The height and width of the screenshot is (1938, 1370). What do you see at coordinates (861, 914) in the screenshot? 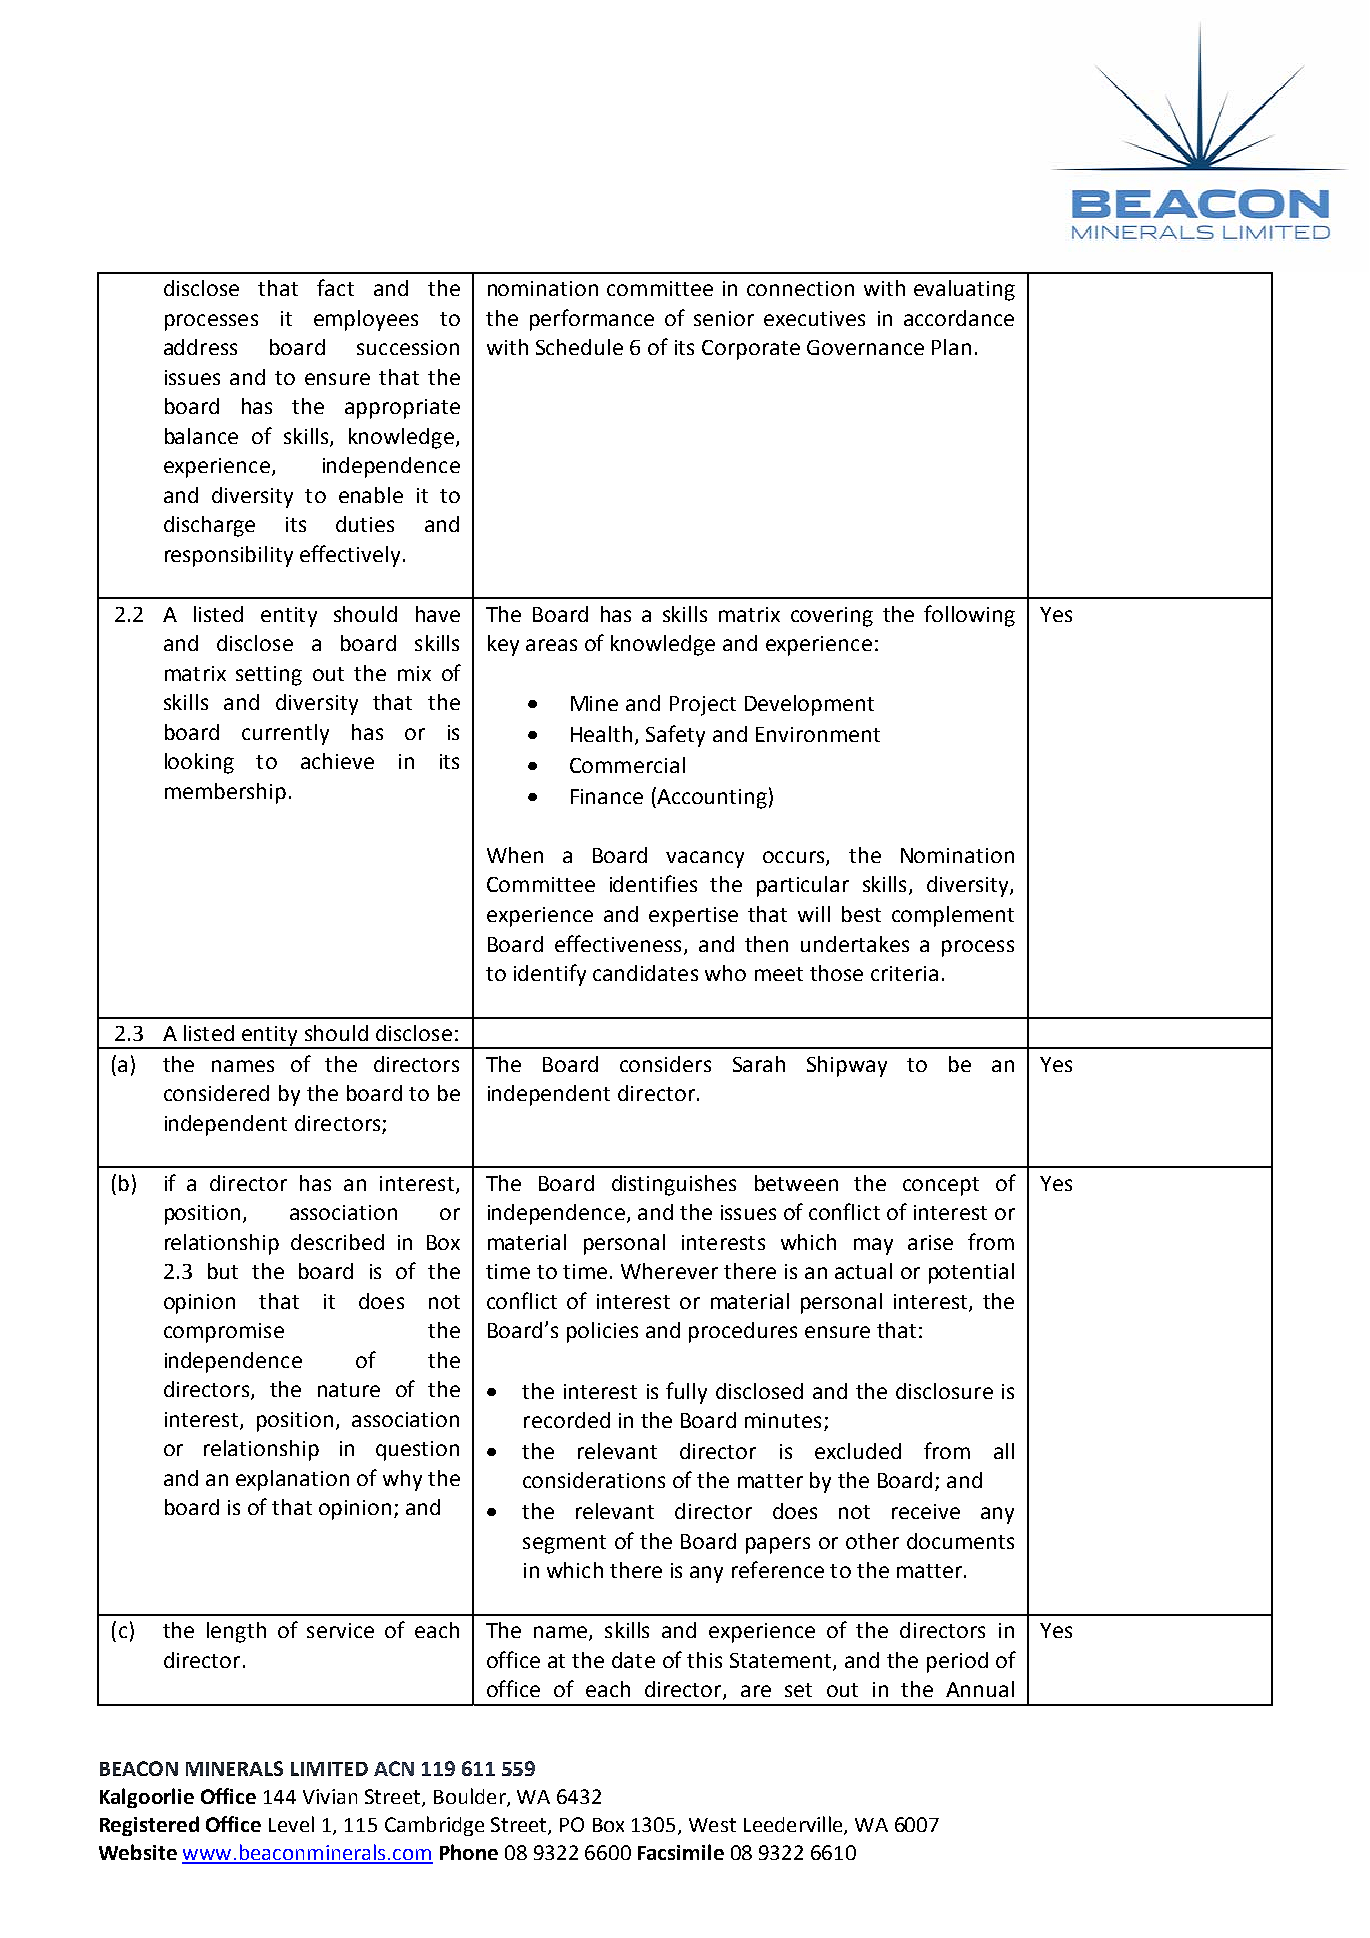
I see `best` at bounding box center [861, 914].
